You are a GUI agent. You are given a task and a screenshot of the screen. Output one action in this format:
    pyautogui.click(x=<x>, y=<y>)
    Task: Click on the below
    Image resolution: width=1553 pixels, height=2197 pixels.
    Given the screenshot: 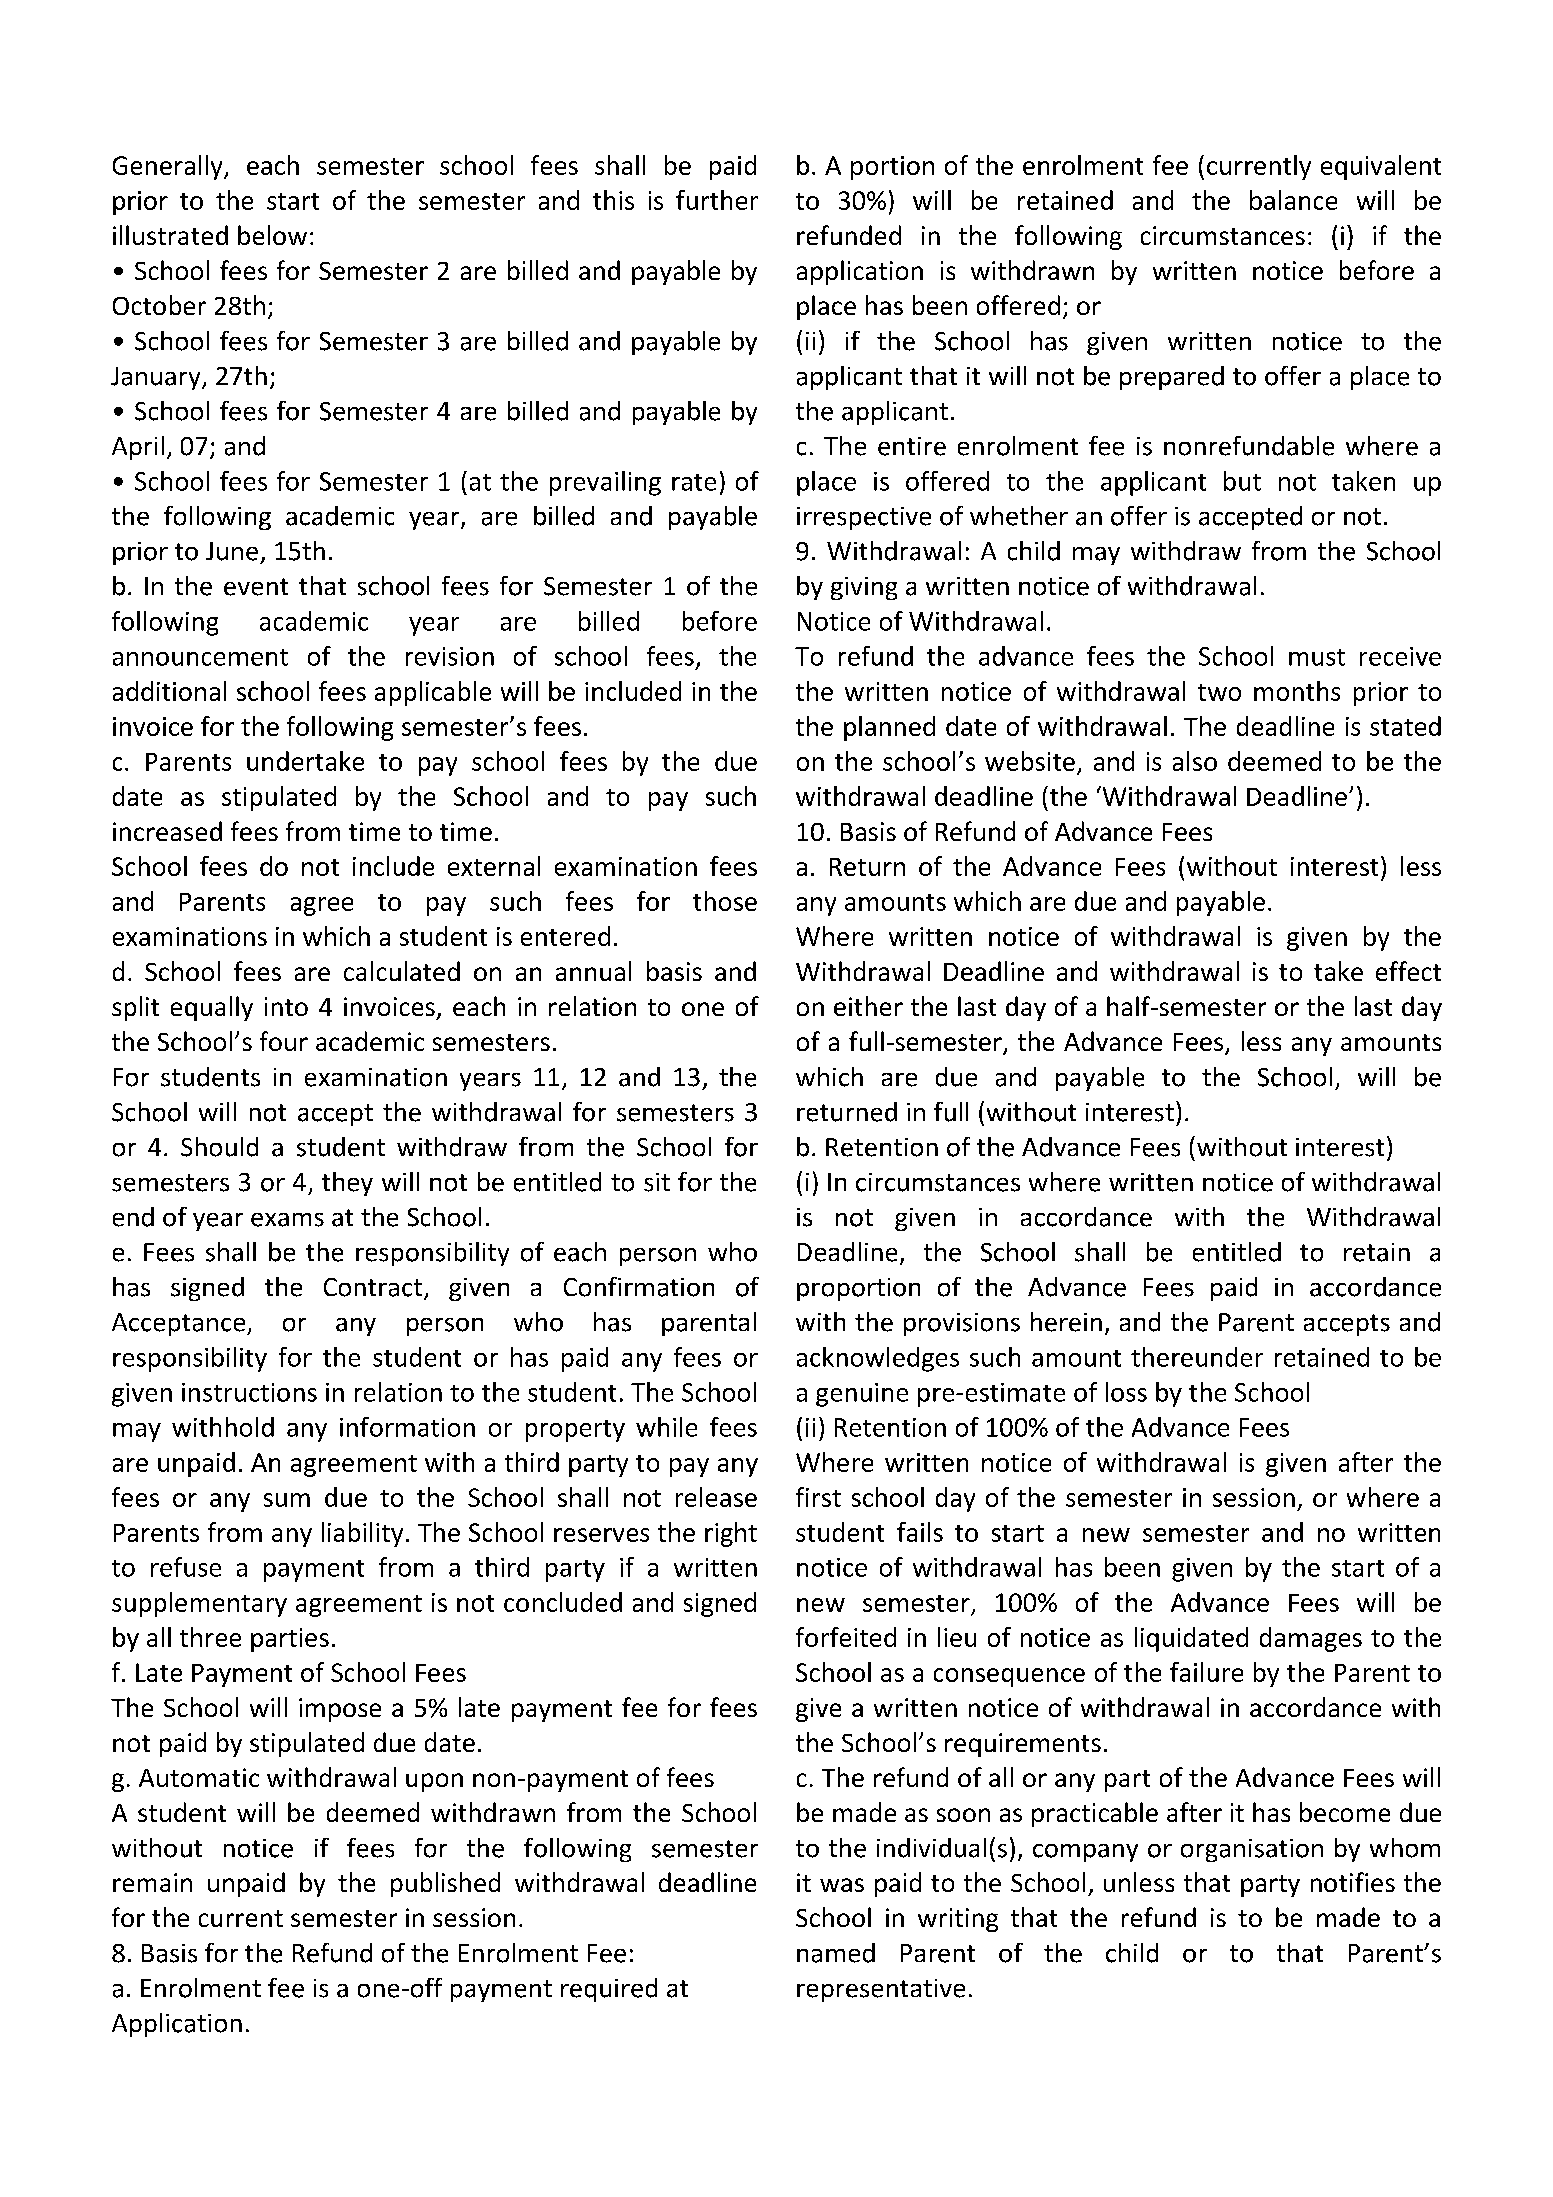 What is the action you would take?
    pyautogui.click(x=272, y=235)
